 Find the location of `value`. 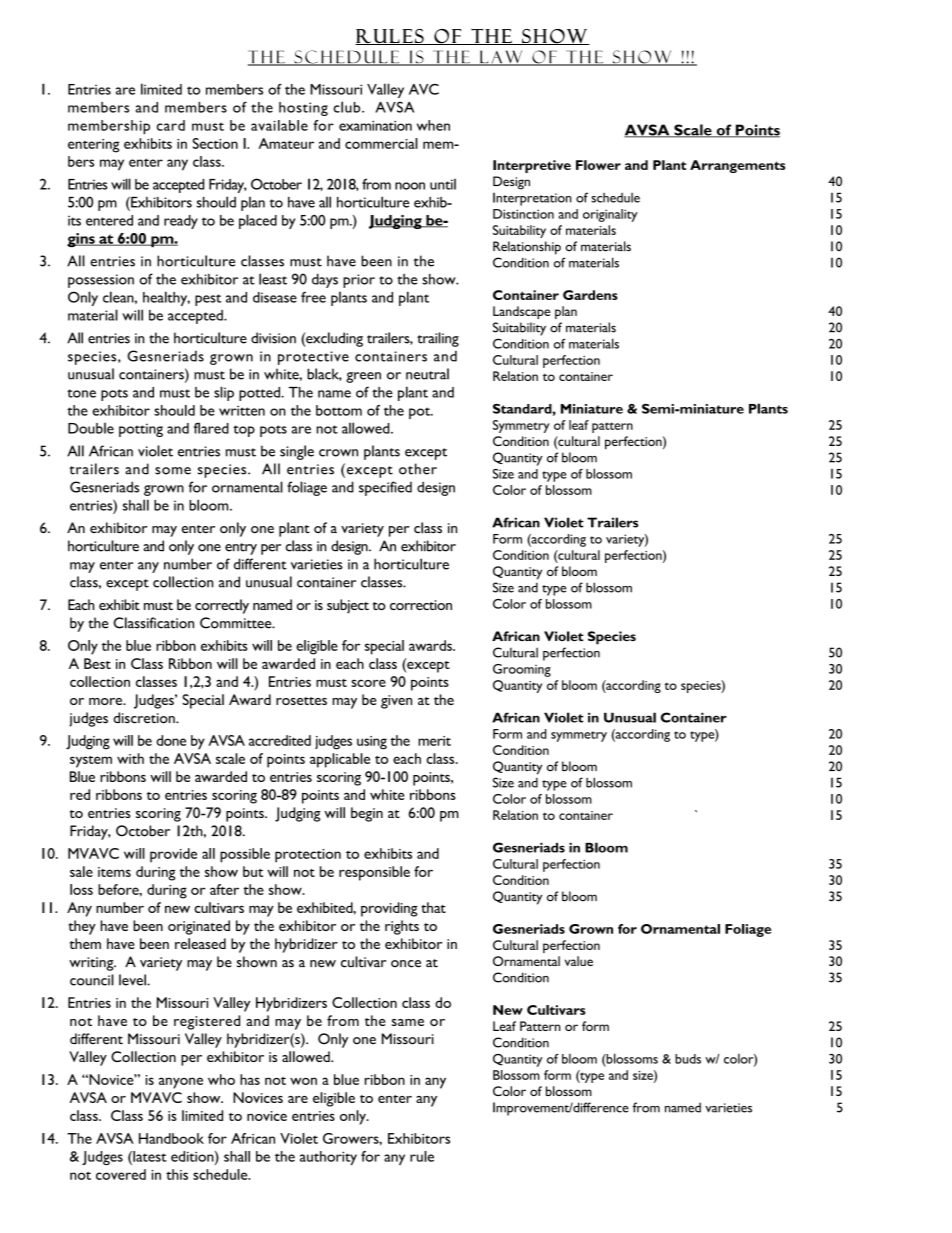

value is located at coordinates (579, 961).
